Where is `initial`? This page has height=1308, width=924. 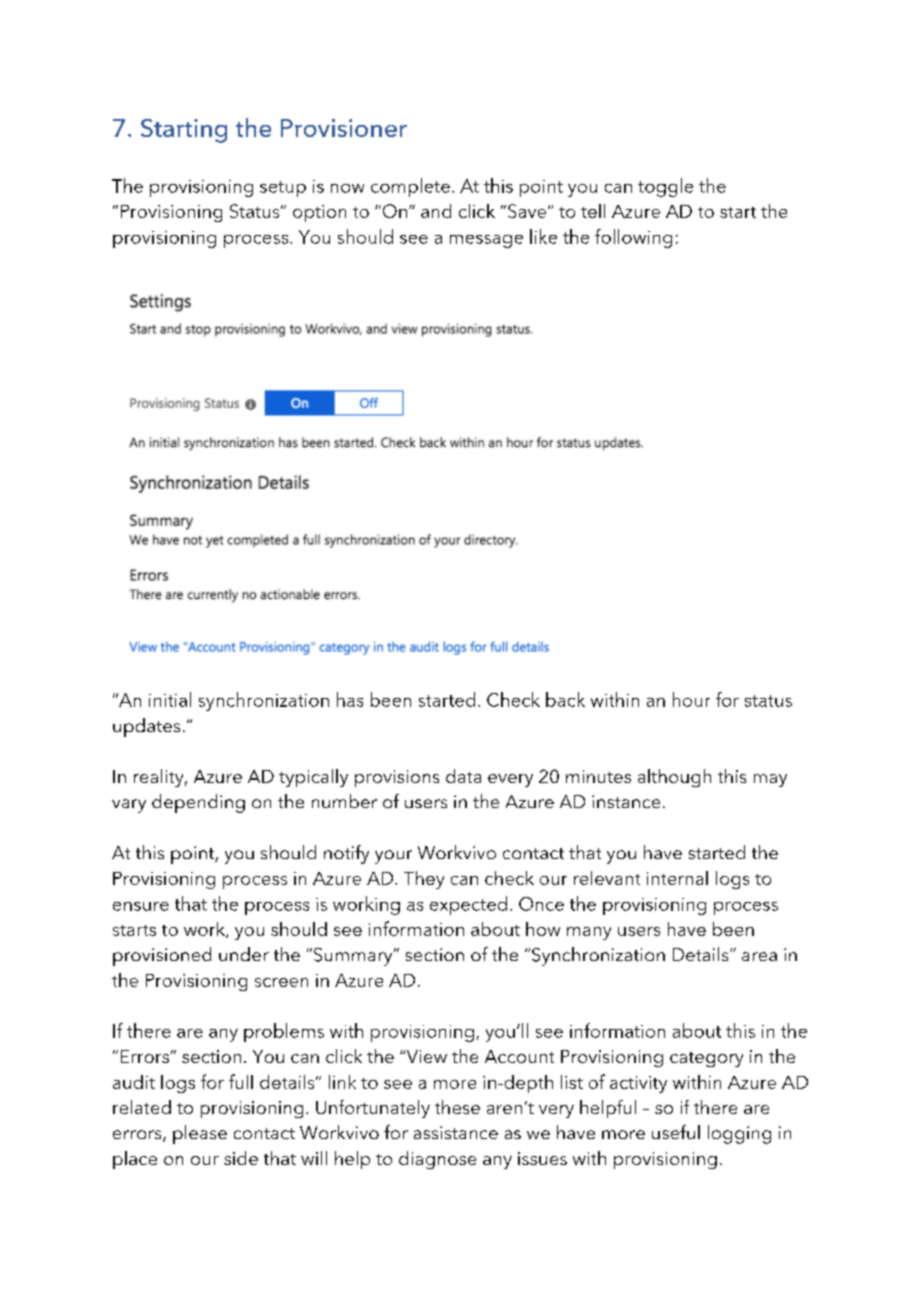 initial is located at coordinates (170, 699).
